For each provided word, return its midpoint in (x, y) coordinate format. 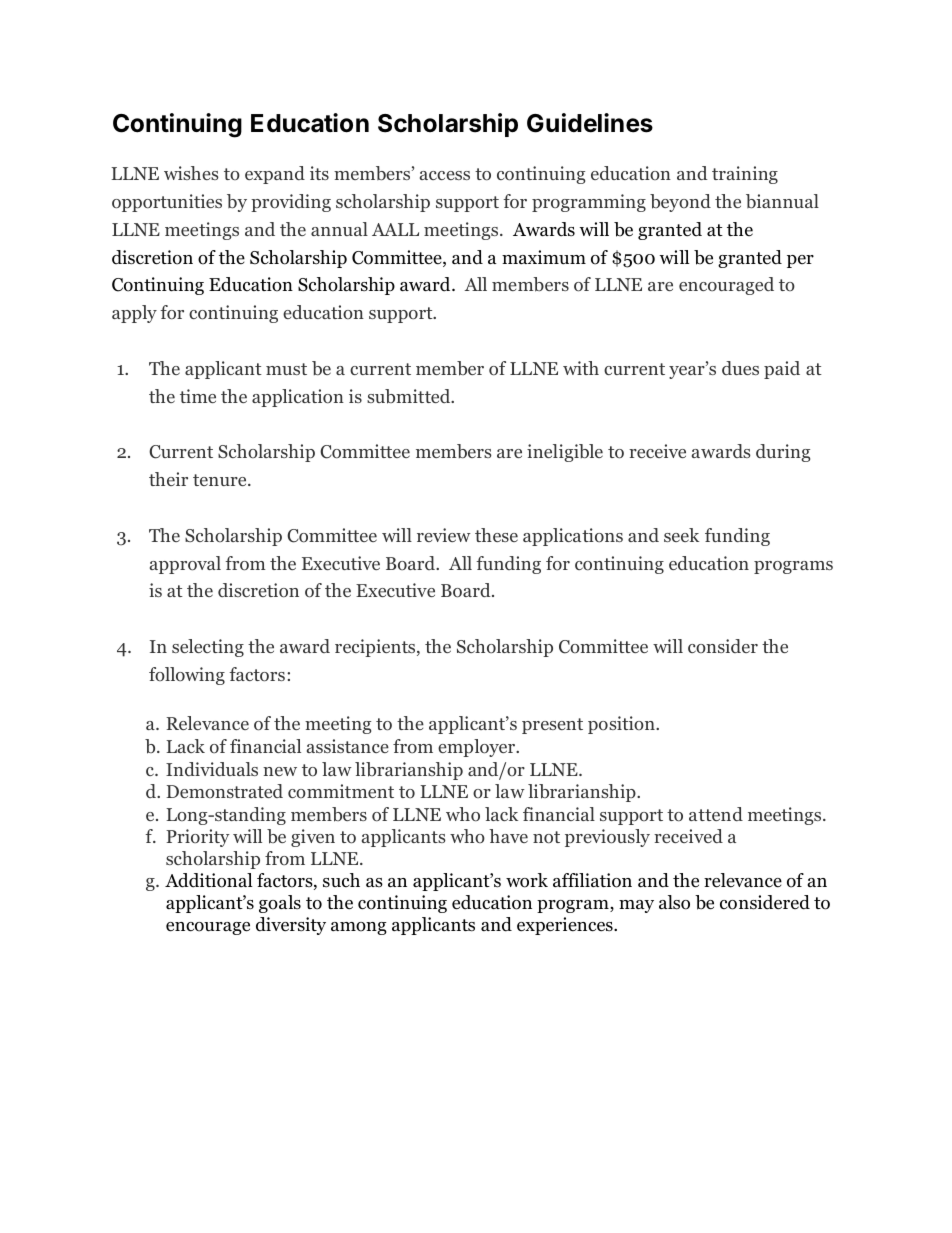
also (674, 902)
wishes (191, 173)
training (745, 175)
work (527, 880)
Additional (209, 880)
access (445, 175)
